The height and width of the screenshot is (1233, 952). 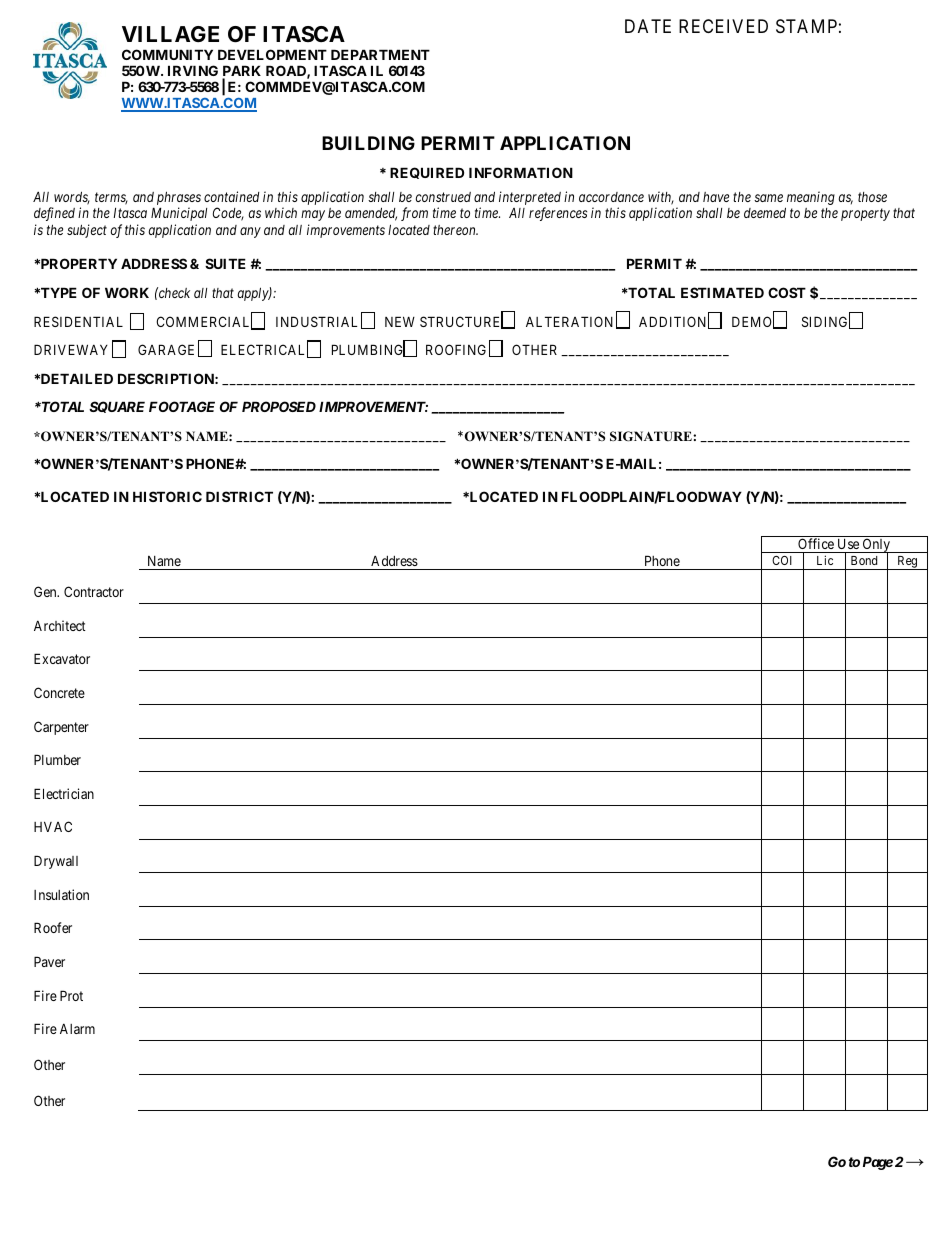 What do you see at coordinates (723, 26) in the screenshot?
I see `RECEIVED` at bounding box center [723, 26].
